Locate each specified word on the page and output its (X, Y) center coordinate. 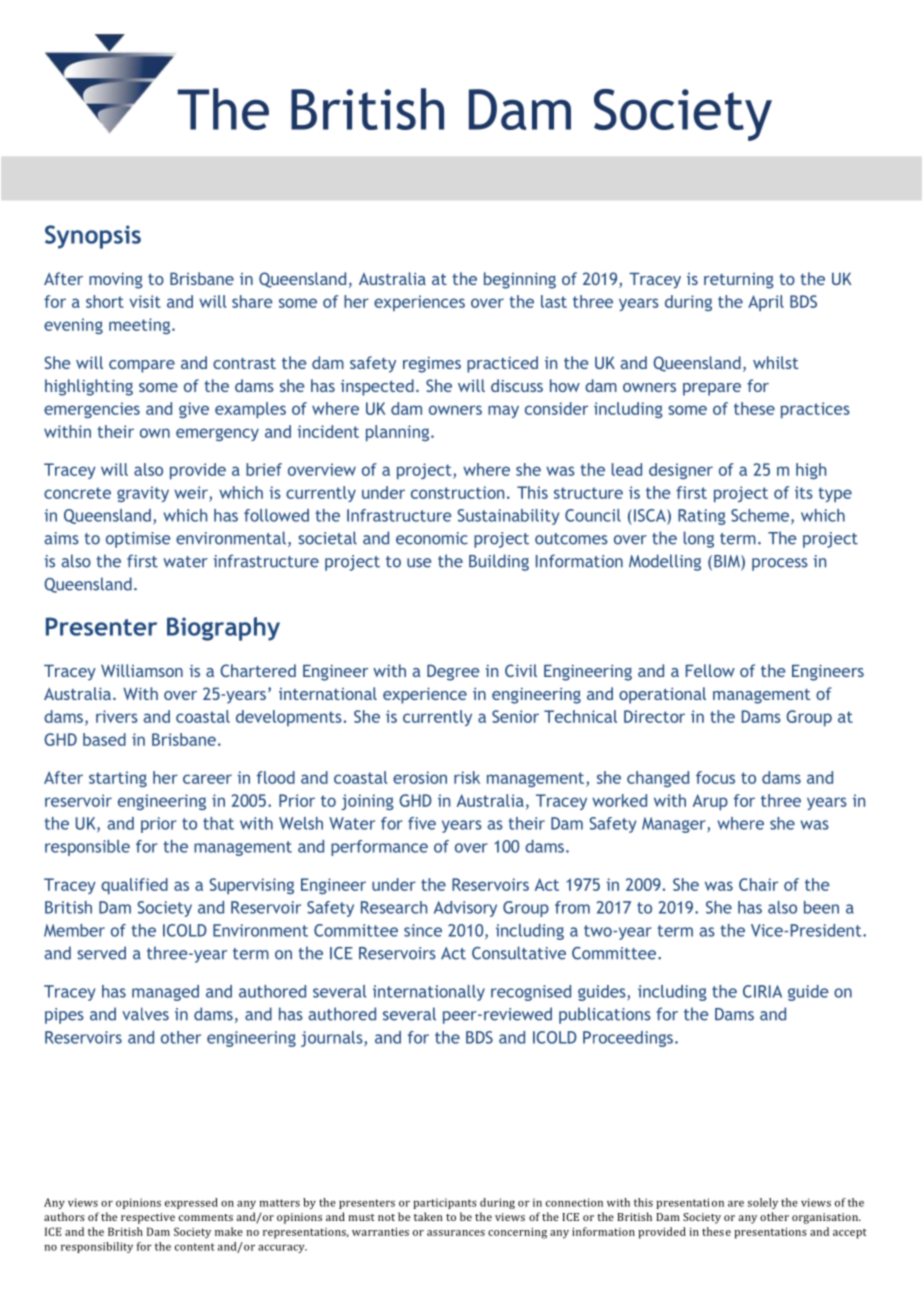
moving (116, 281)
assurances (456, 1233)
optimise (138, 540)
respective (148, 1218)
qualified (134, 886)
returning (739, 281)
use (419, 563)
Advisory (465, 909)
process (780, 564)
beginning (520, 280)
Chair (758, 884)
